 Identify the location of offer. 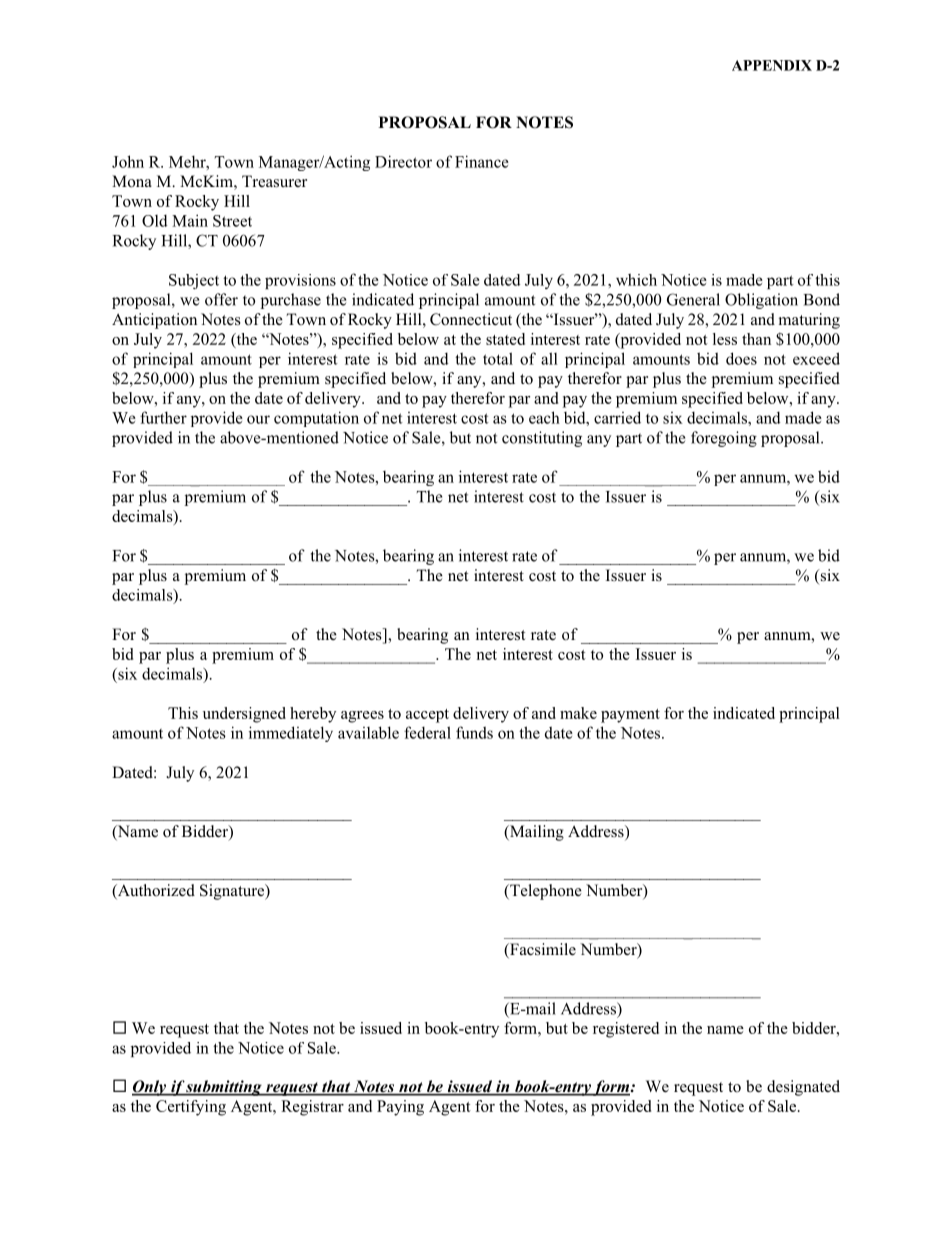
(221, 299).
